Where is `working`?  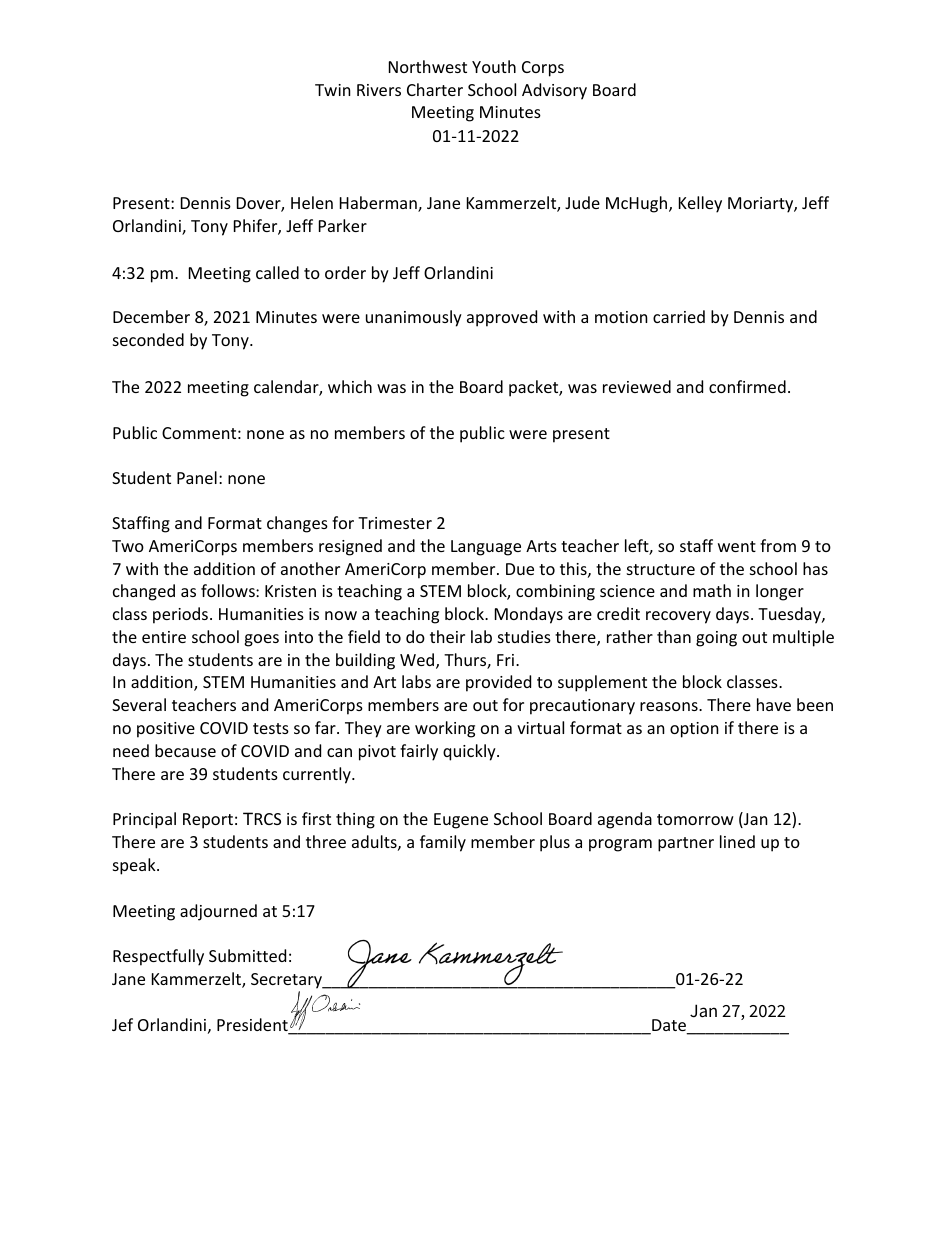 working is located at coordinates (445, 729).
